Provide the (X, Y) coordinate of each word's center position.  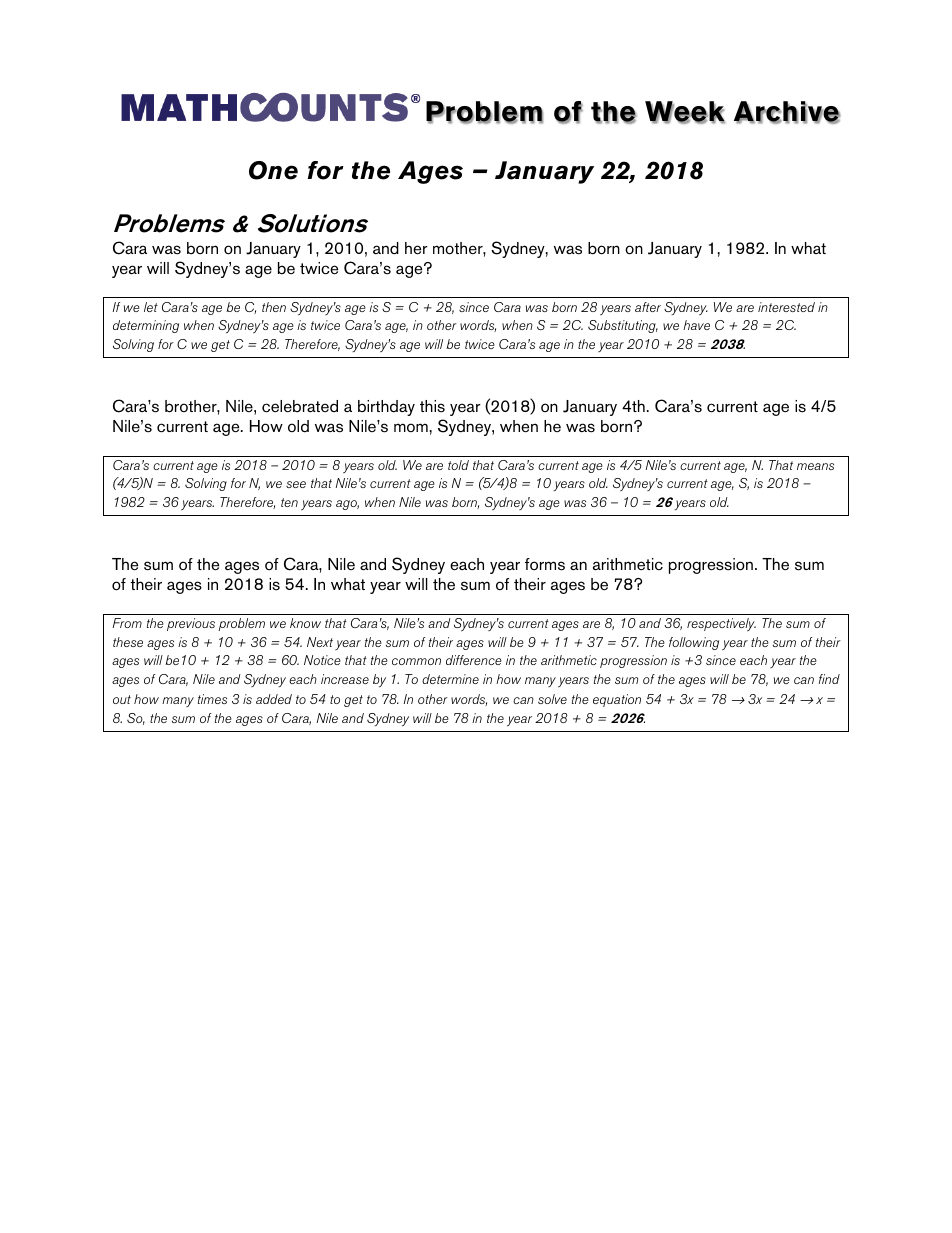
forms (545, 564)
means (815, 466)
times (212, 699)
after (648, 307)
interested (786, 307)
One (273, 170)
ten (289, 502)
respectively (721, 624)
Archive (787, 112)
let (151, 307)
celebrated (300, 406)
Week (685, 112)
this (432, 406)
